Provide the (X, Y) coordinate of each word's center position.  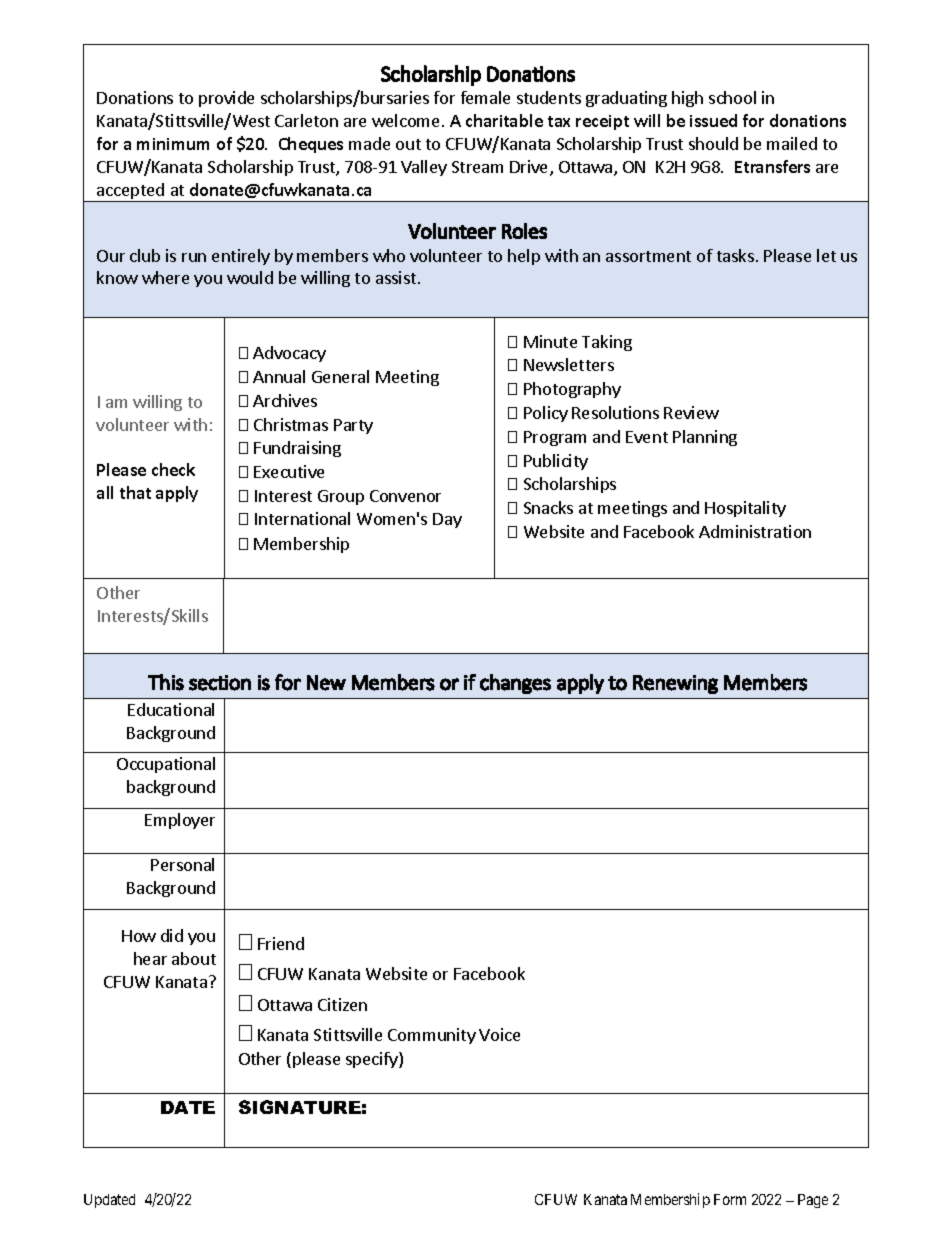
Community (432, 1036)
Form (730, 1199)
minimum (173, 144)
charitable (504, 120)
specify (373, 1060)
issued (713, 120)
